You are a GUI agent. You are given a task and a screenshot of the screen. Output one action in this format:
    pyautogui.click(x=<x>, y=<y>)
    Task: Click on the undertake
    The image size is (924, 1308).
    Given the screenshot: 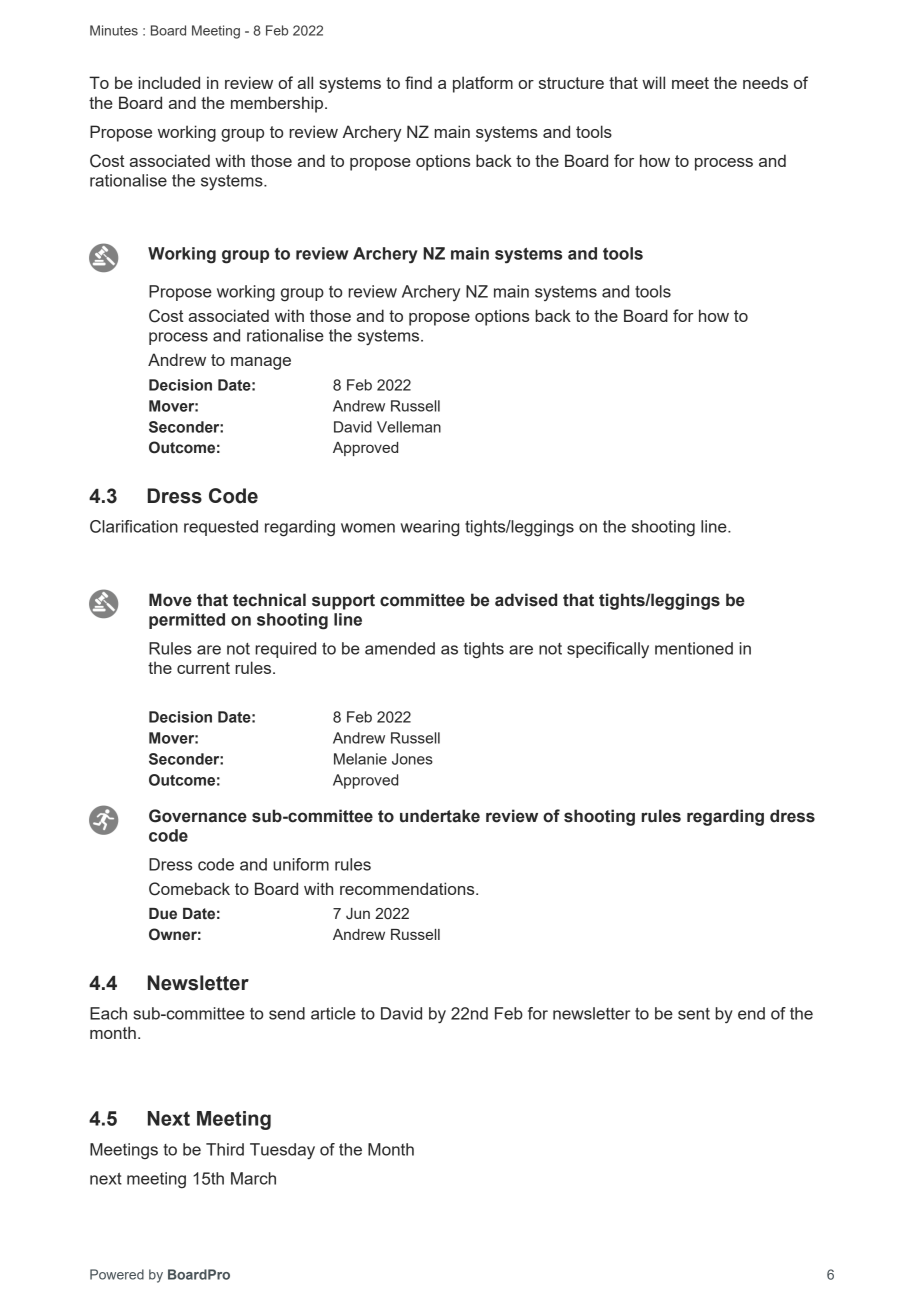 What is the action you would take?
    pyautogui.click(x=440, y=816)
